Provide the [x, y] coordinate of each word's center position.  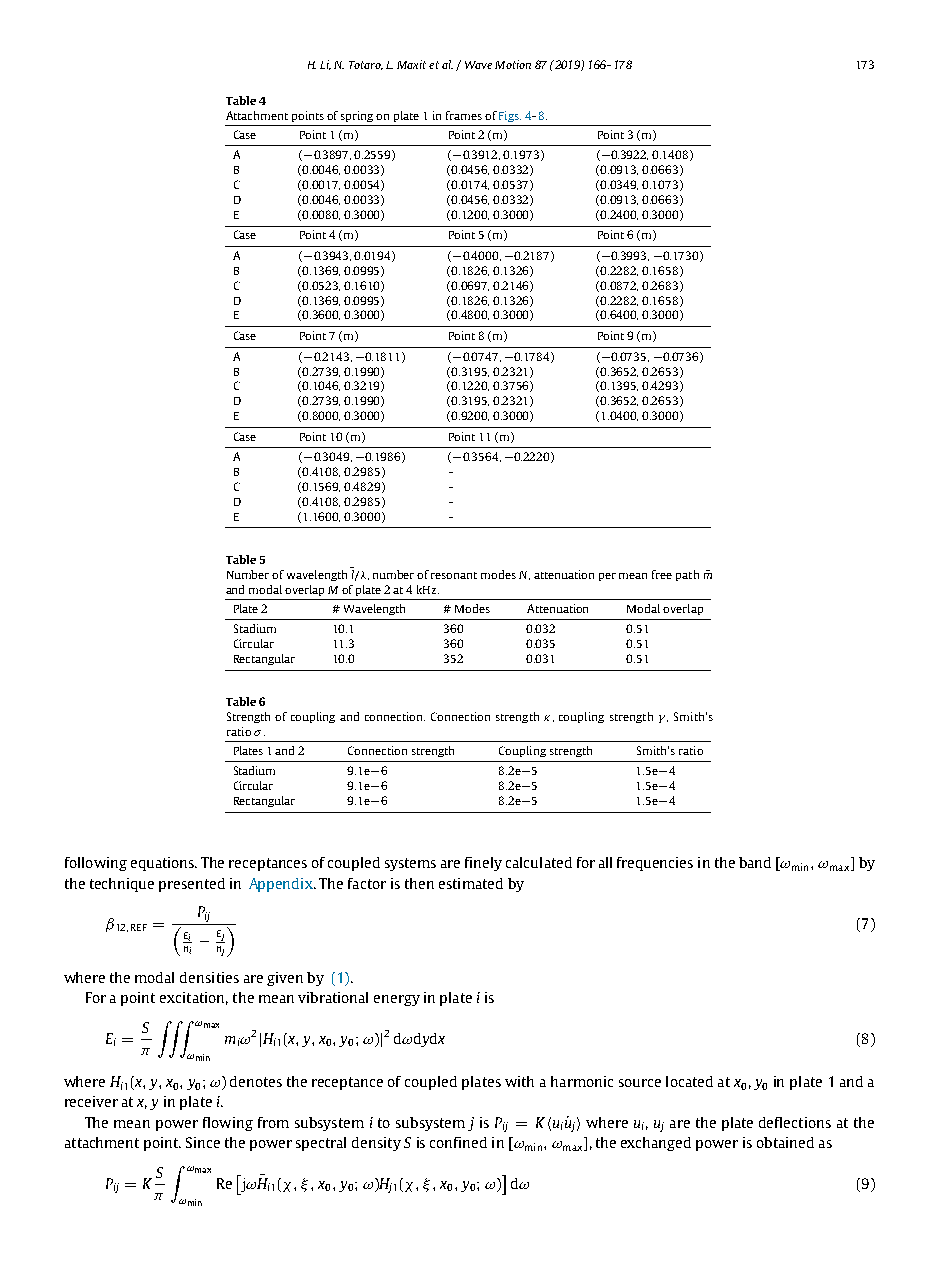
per [607, 577]
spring [357, 116]
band [755, 862]
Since [203, 1142]
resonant [454, 575]
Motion [513, 64]
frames [464, 115]
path [687, 575]
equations [164, 864]
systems [410, 864]
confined [458, 1142]
